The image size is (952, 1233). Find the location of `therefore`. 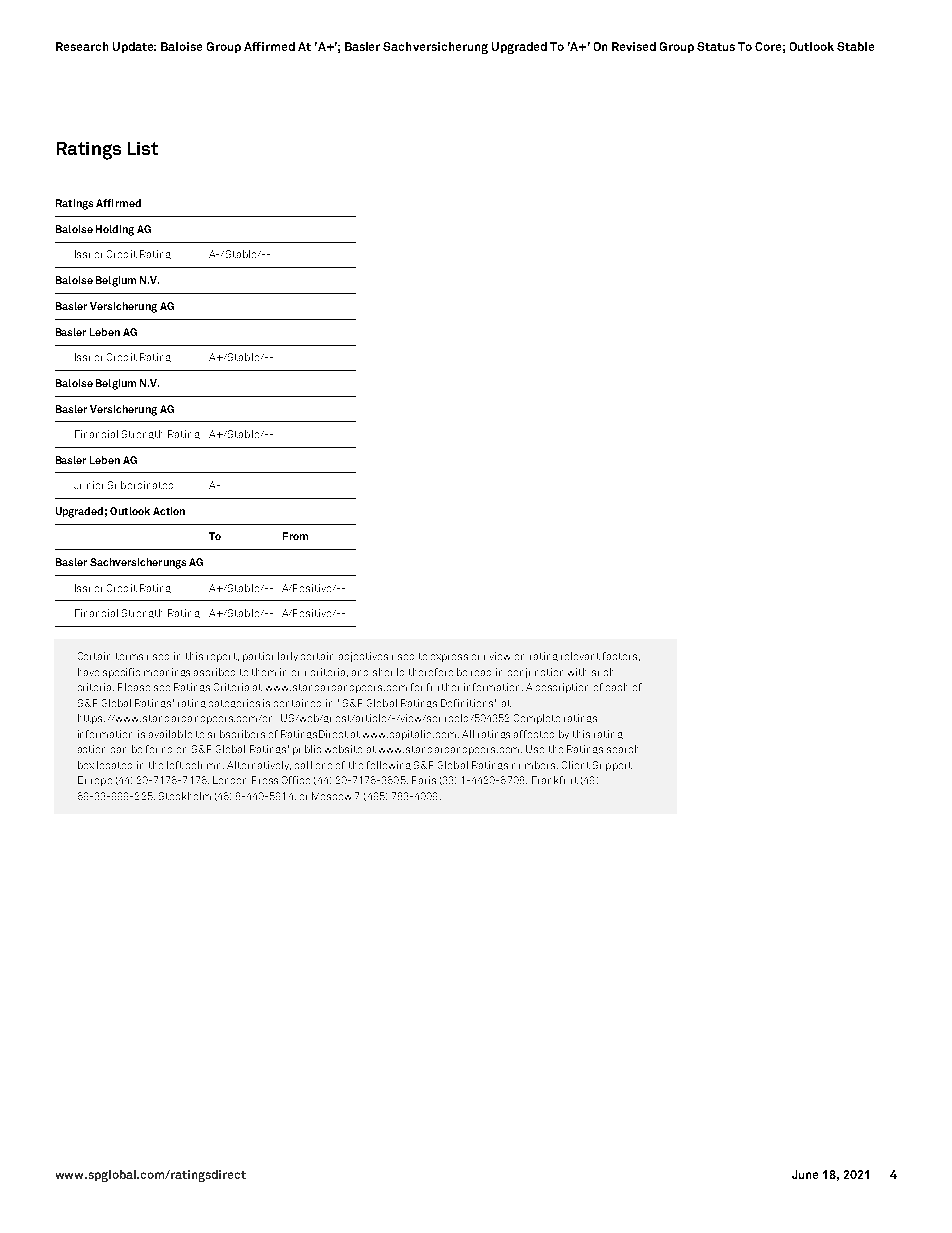

therefore is located at coordinates (431, 672).
